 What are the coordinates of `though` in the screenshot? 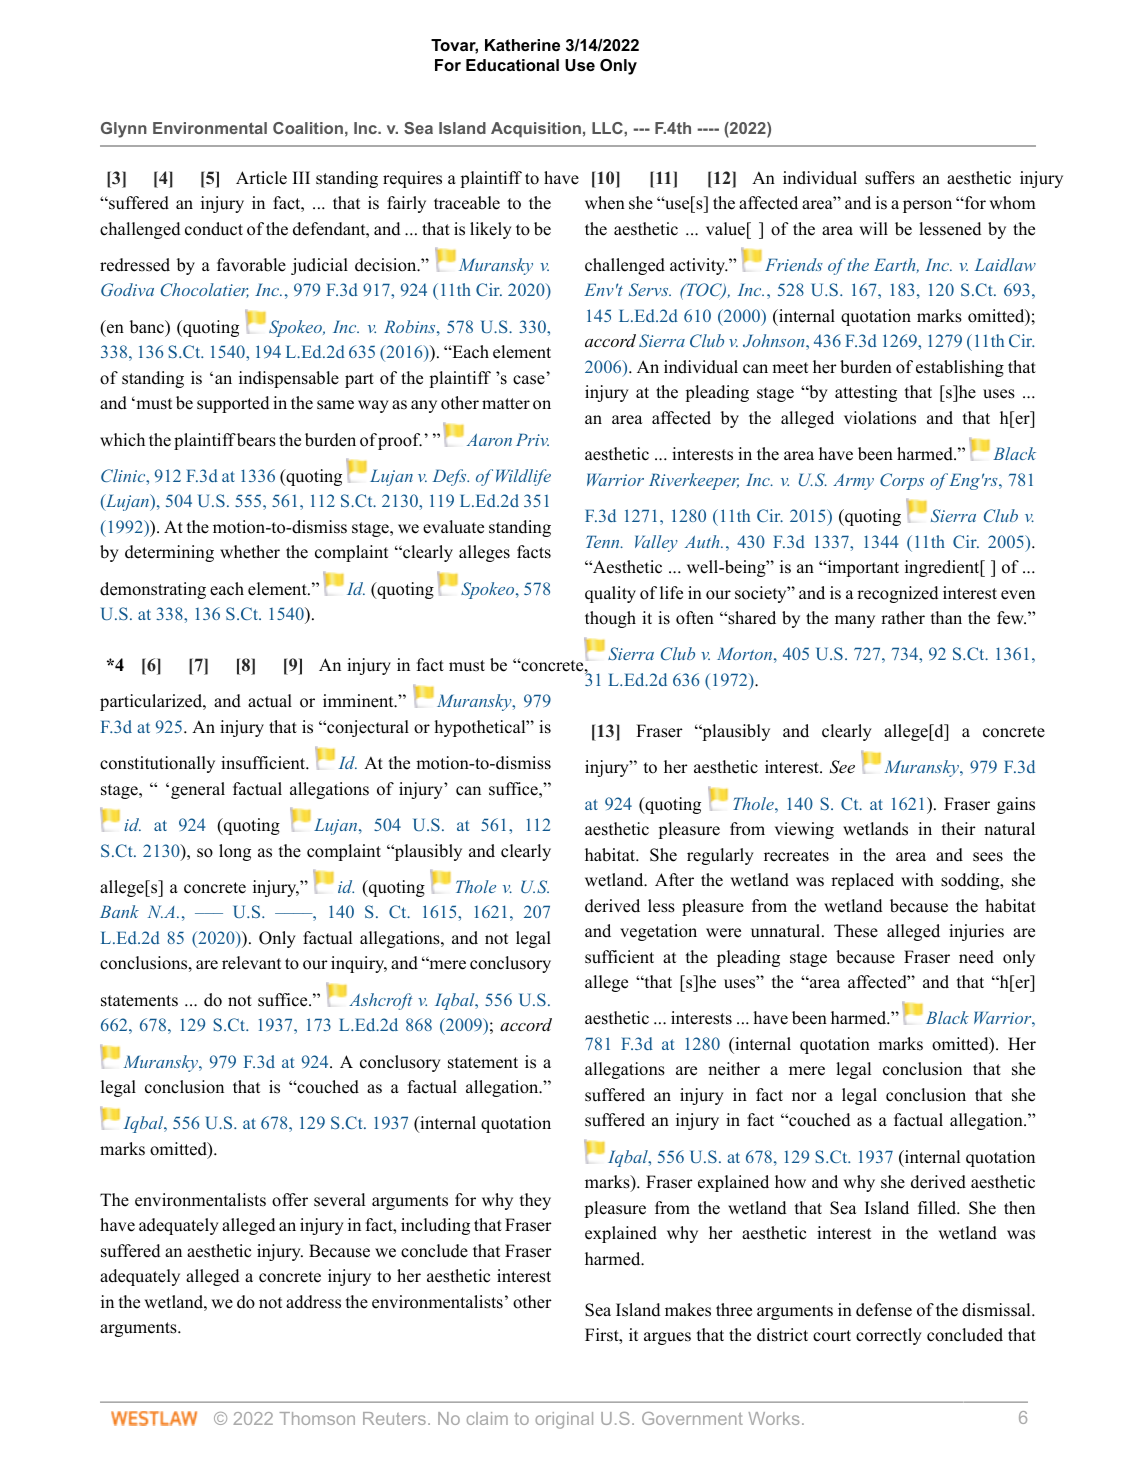 It's located at (610, 619).
